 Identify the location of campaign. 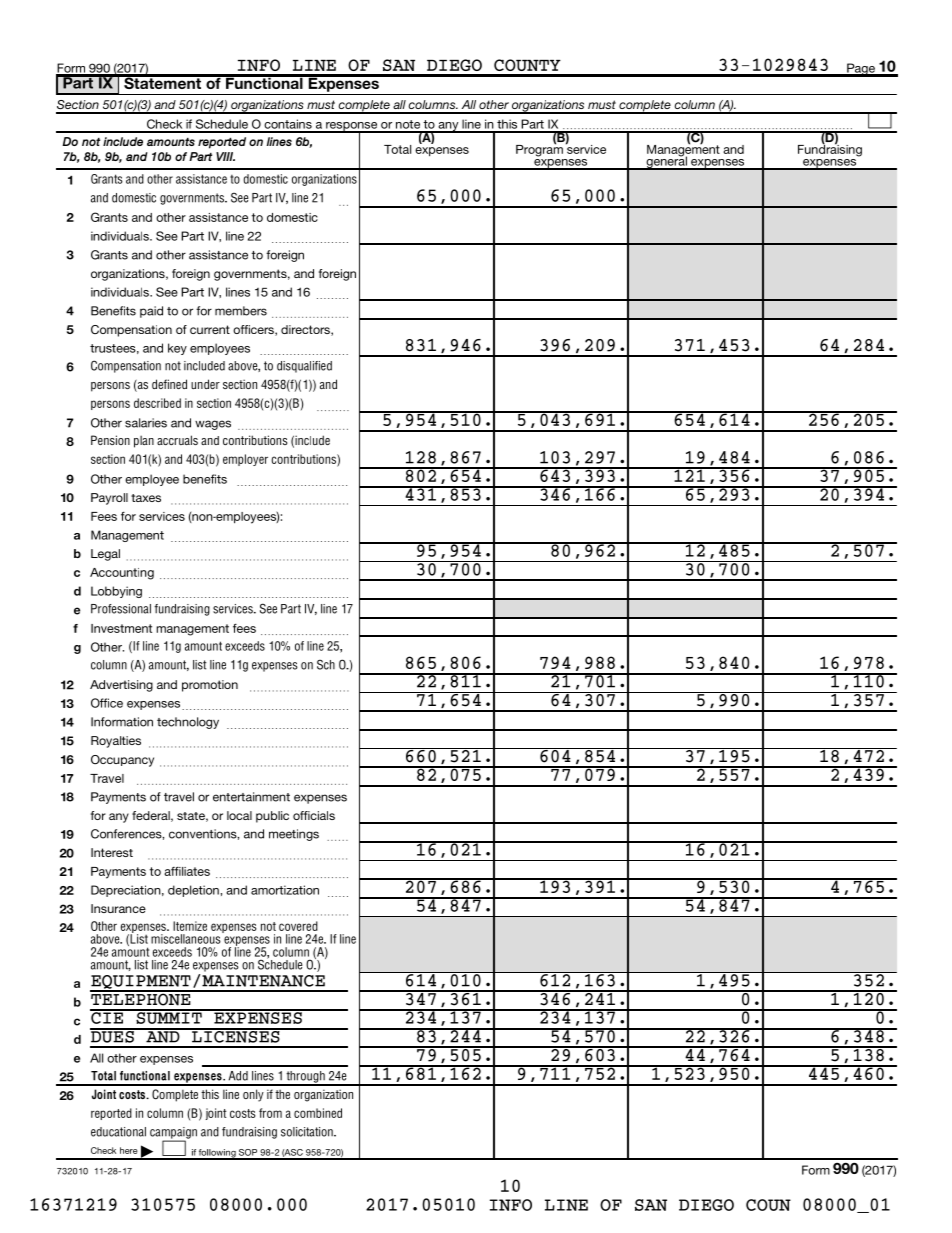
(173, 1134).
